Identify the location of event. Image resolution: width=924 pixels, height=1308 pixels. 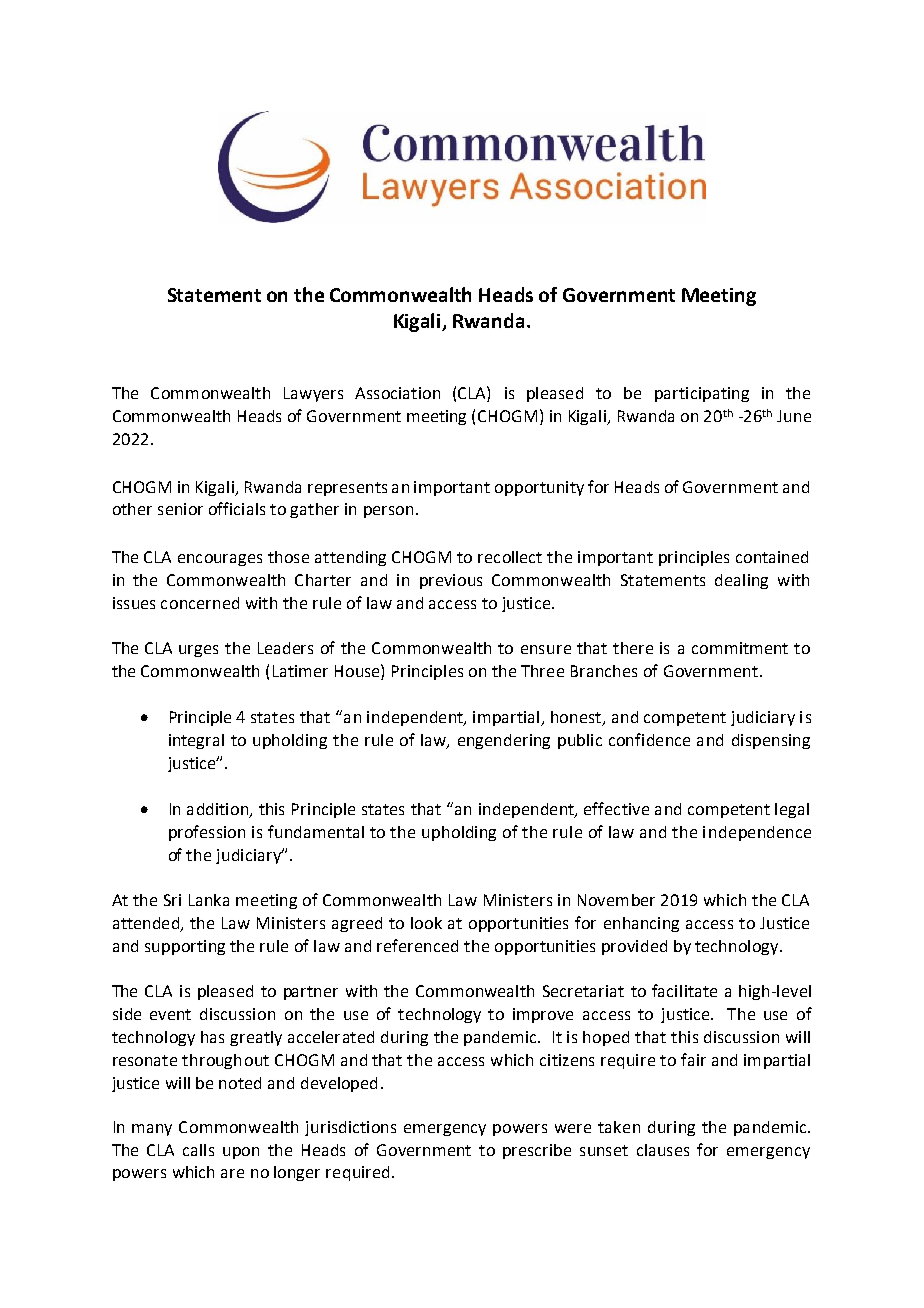
(170, 1014).
